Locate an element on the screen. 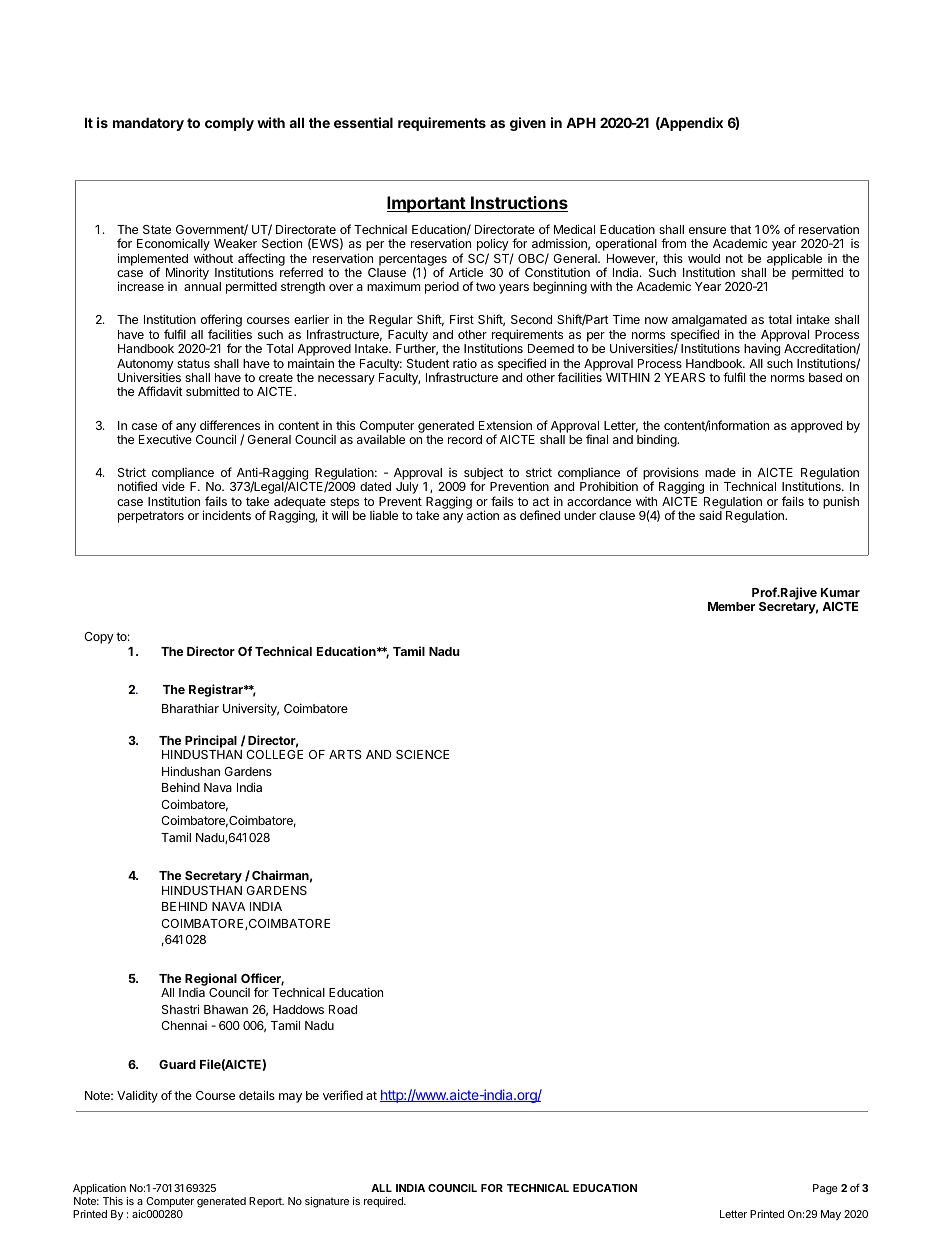 The height and width of the screenshot is (1233, 952). that is located at coordinates (741, 229).
